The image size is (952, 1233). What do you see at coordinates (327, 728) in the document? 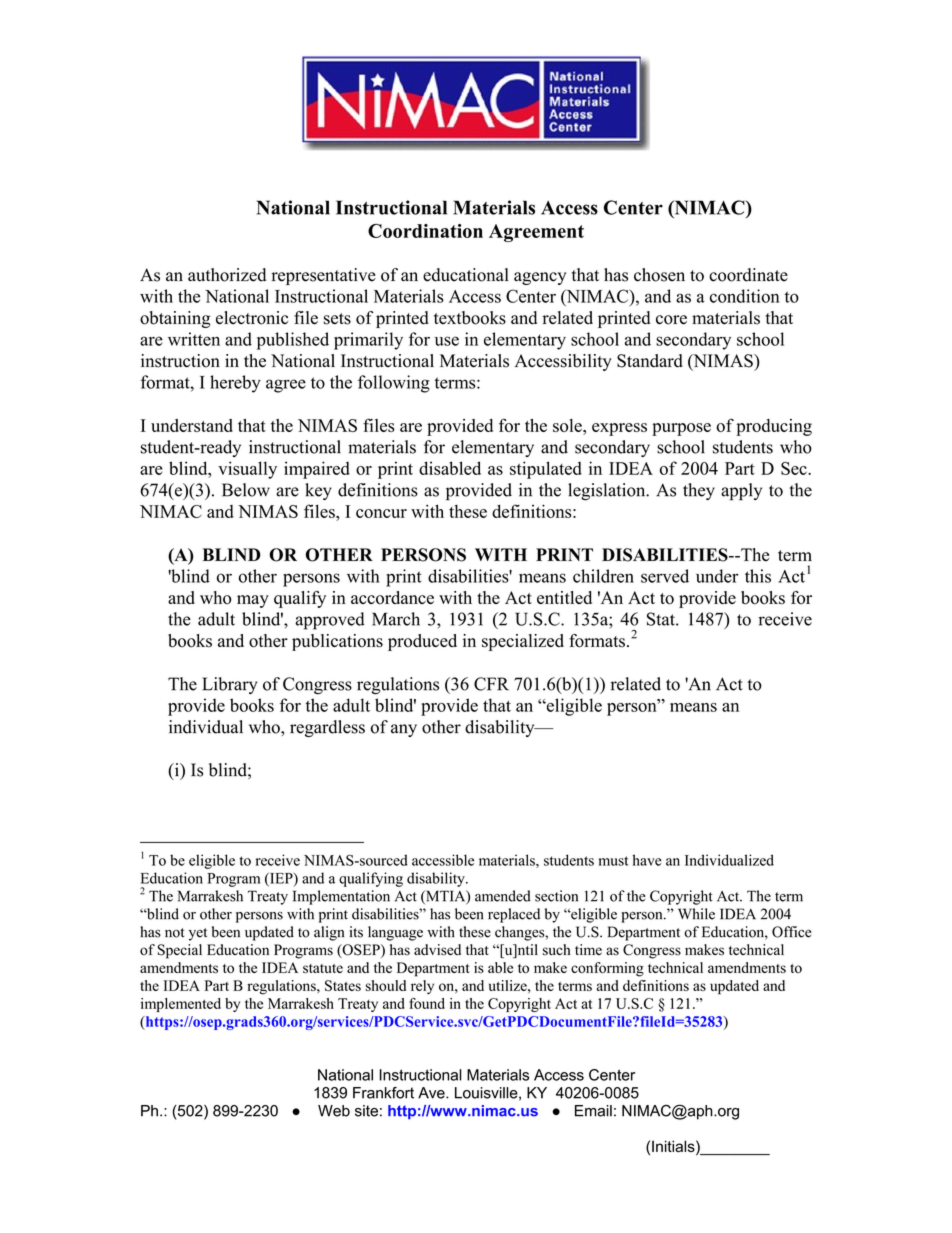
I see `regardless` at bounding box center [327, 728].
